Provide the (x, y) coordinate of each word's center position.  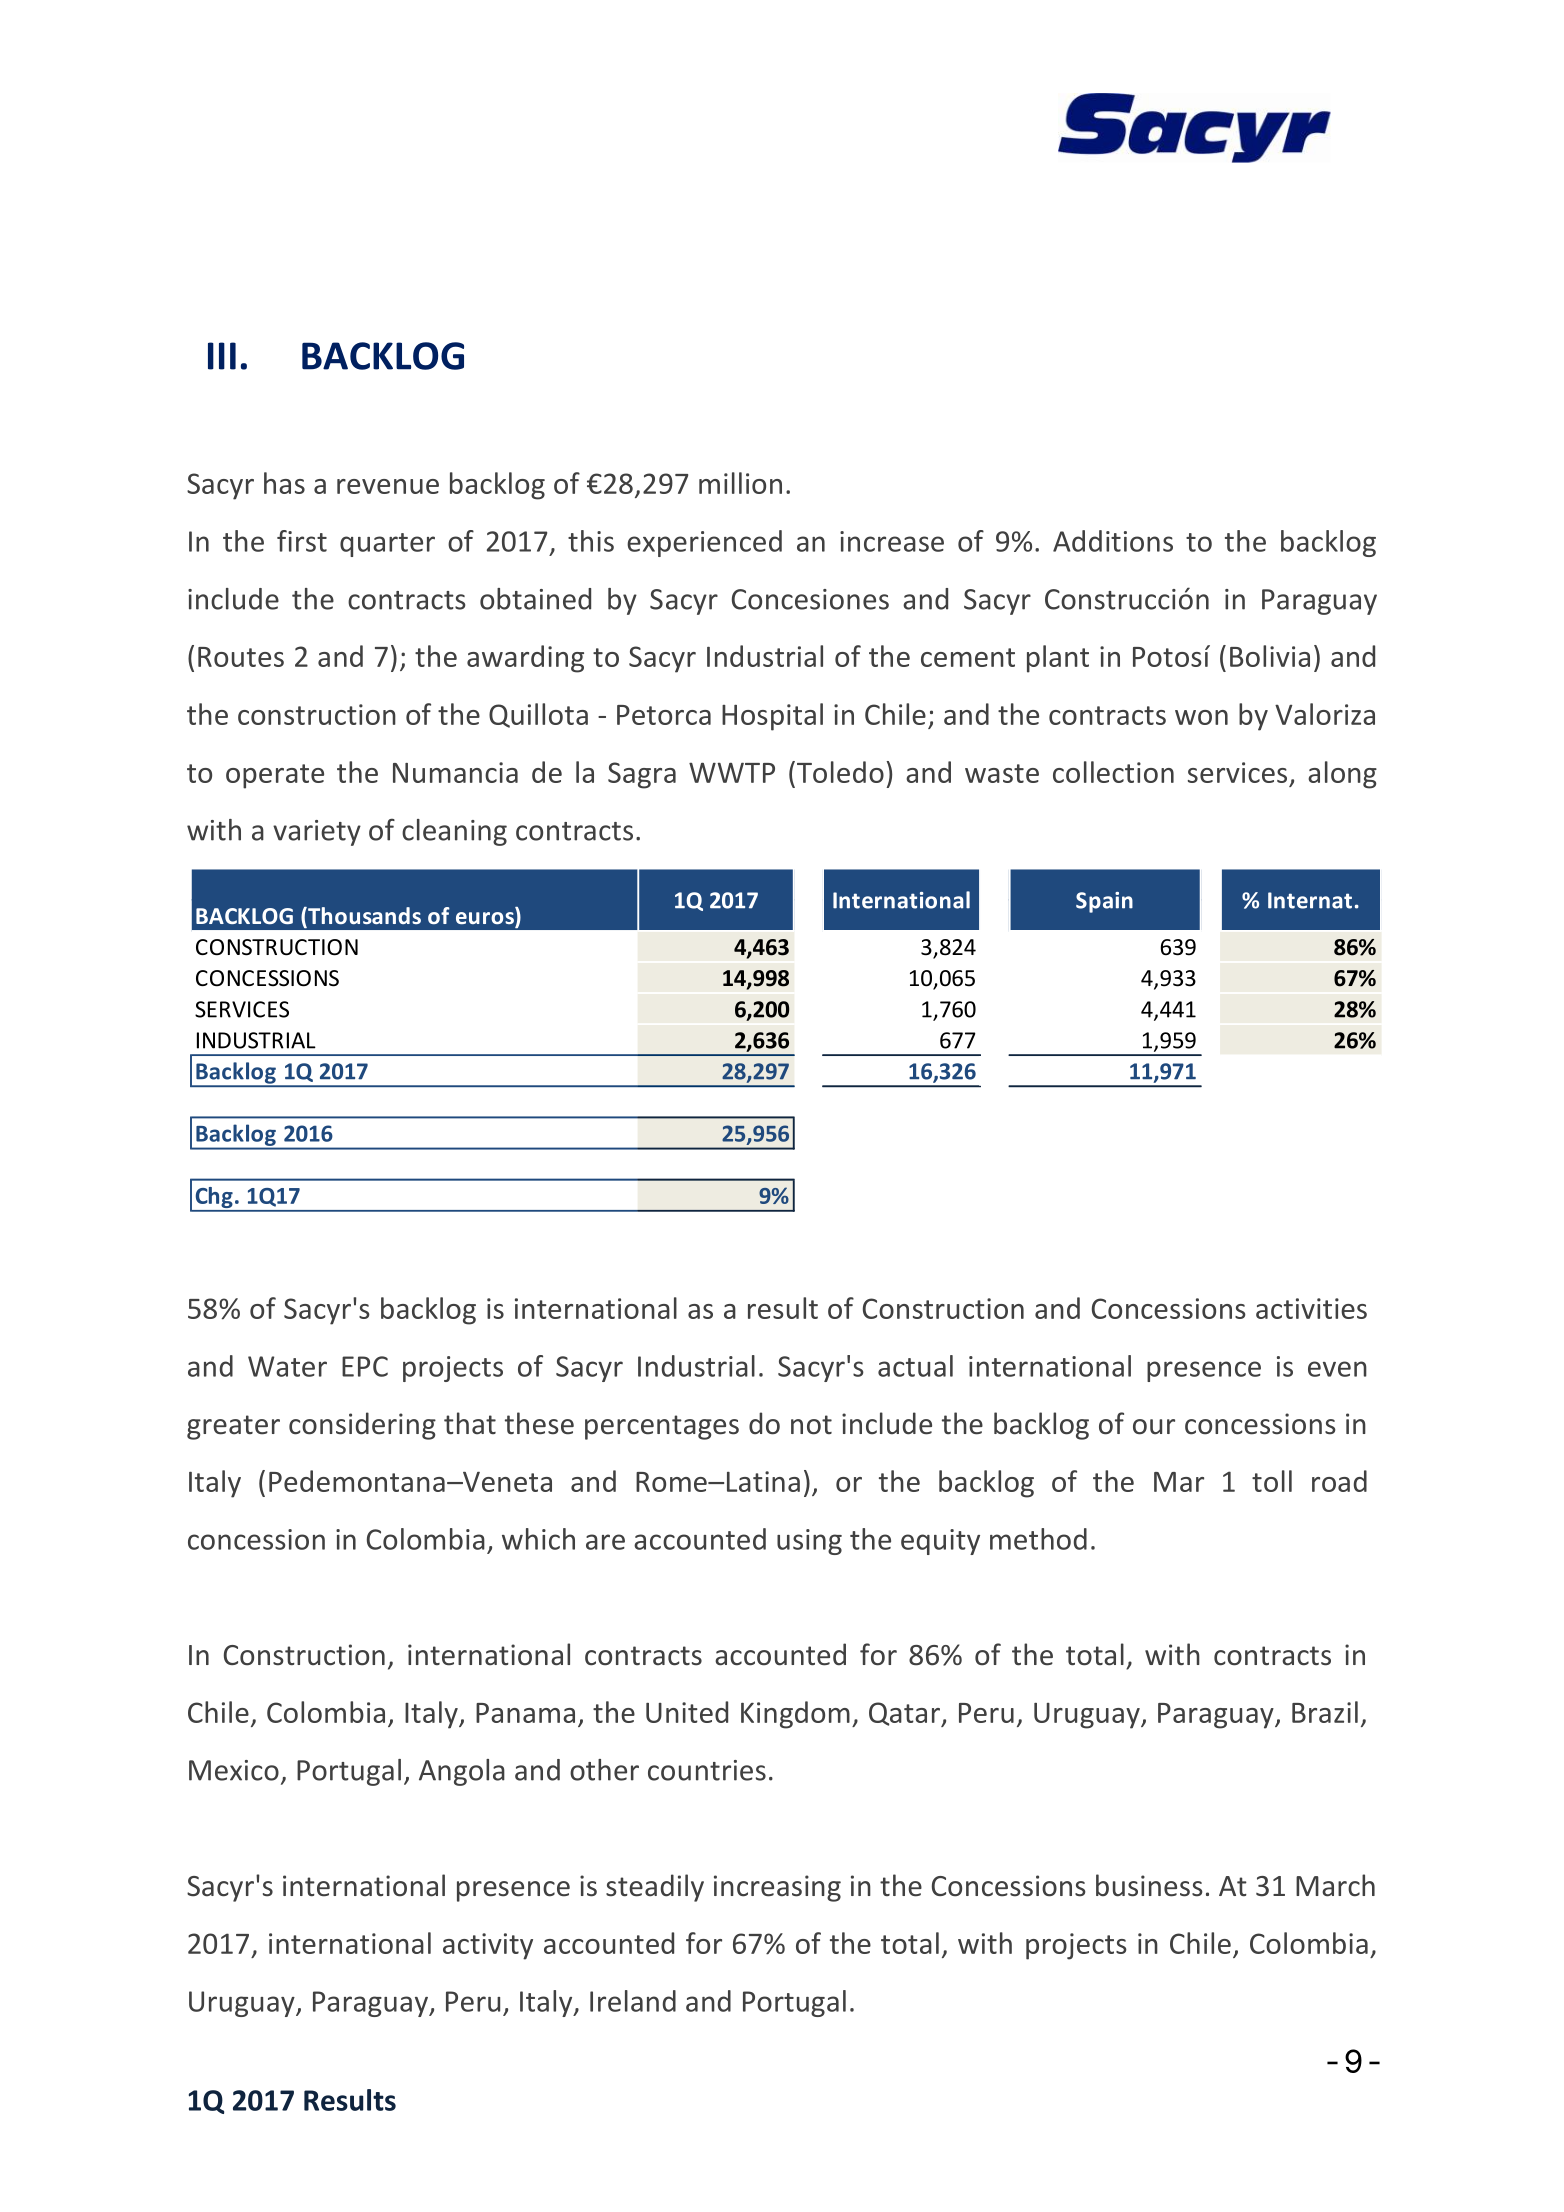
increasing (777, 1888)
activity (488, 1946)
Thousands (363, 917)
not (811, 1425)
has (284, 483)
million (740, 483)
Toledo (839, 772)
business (1149, 1885)
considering (362, 1426)
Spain (1104, 902)
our (1154, 1427)
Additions (1113, 541)
